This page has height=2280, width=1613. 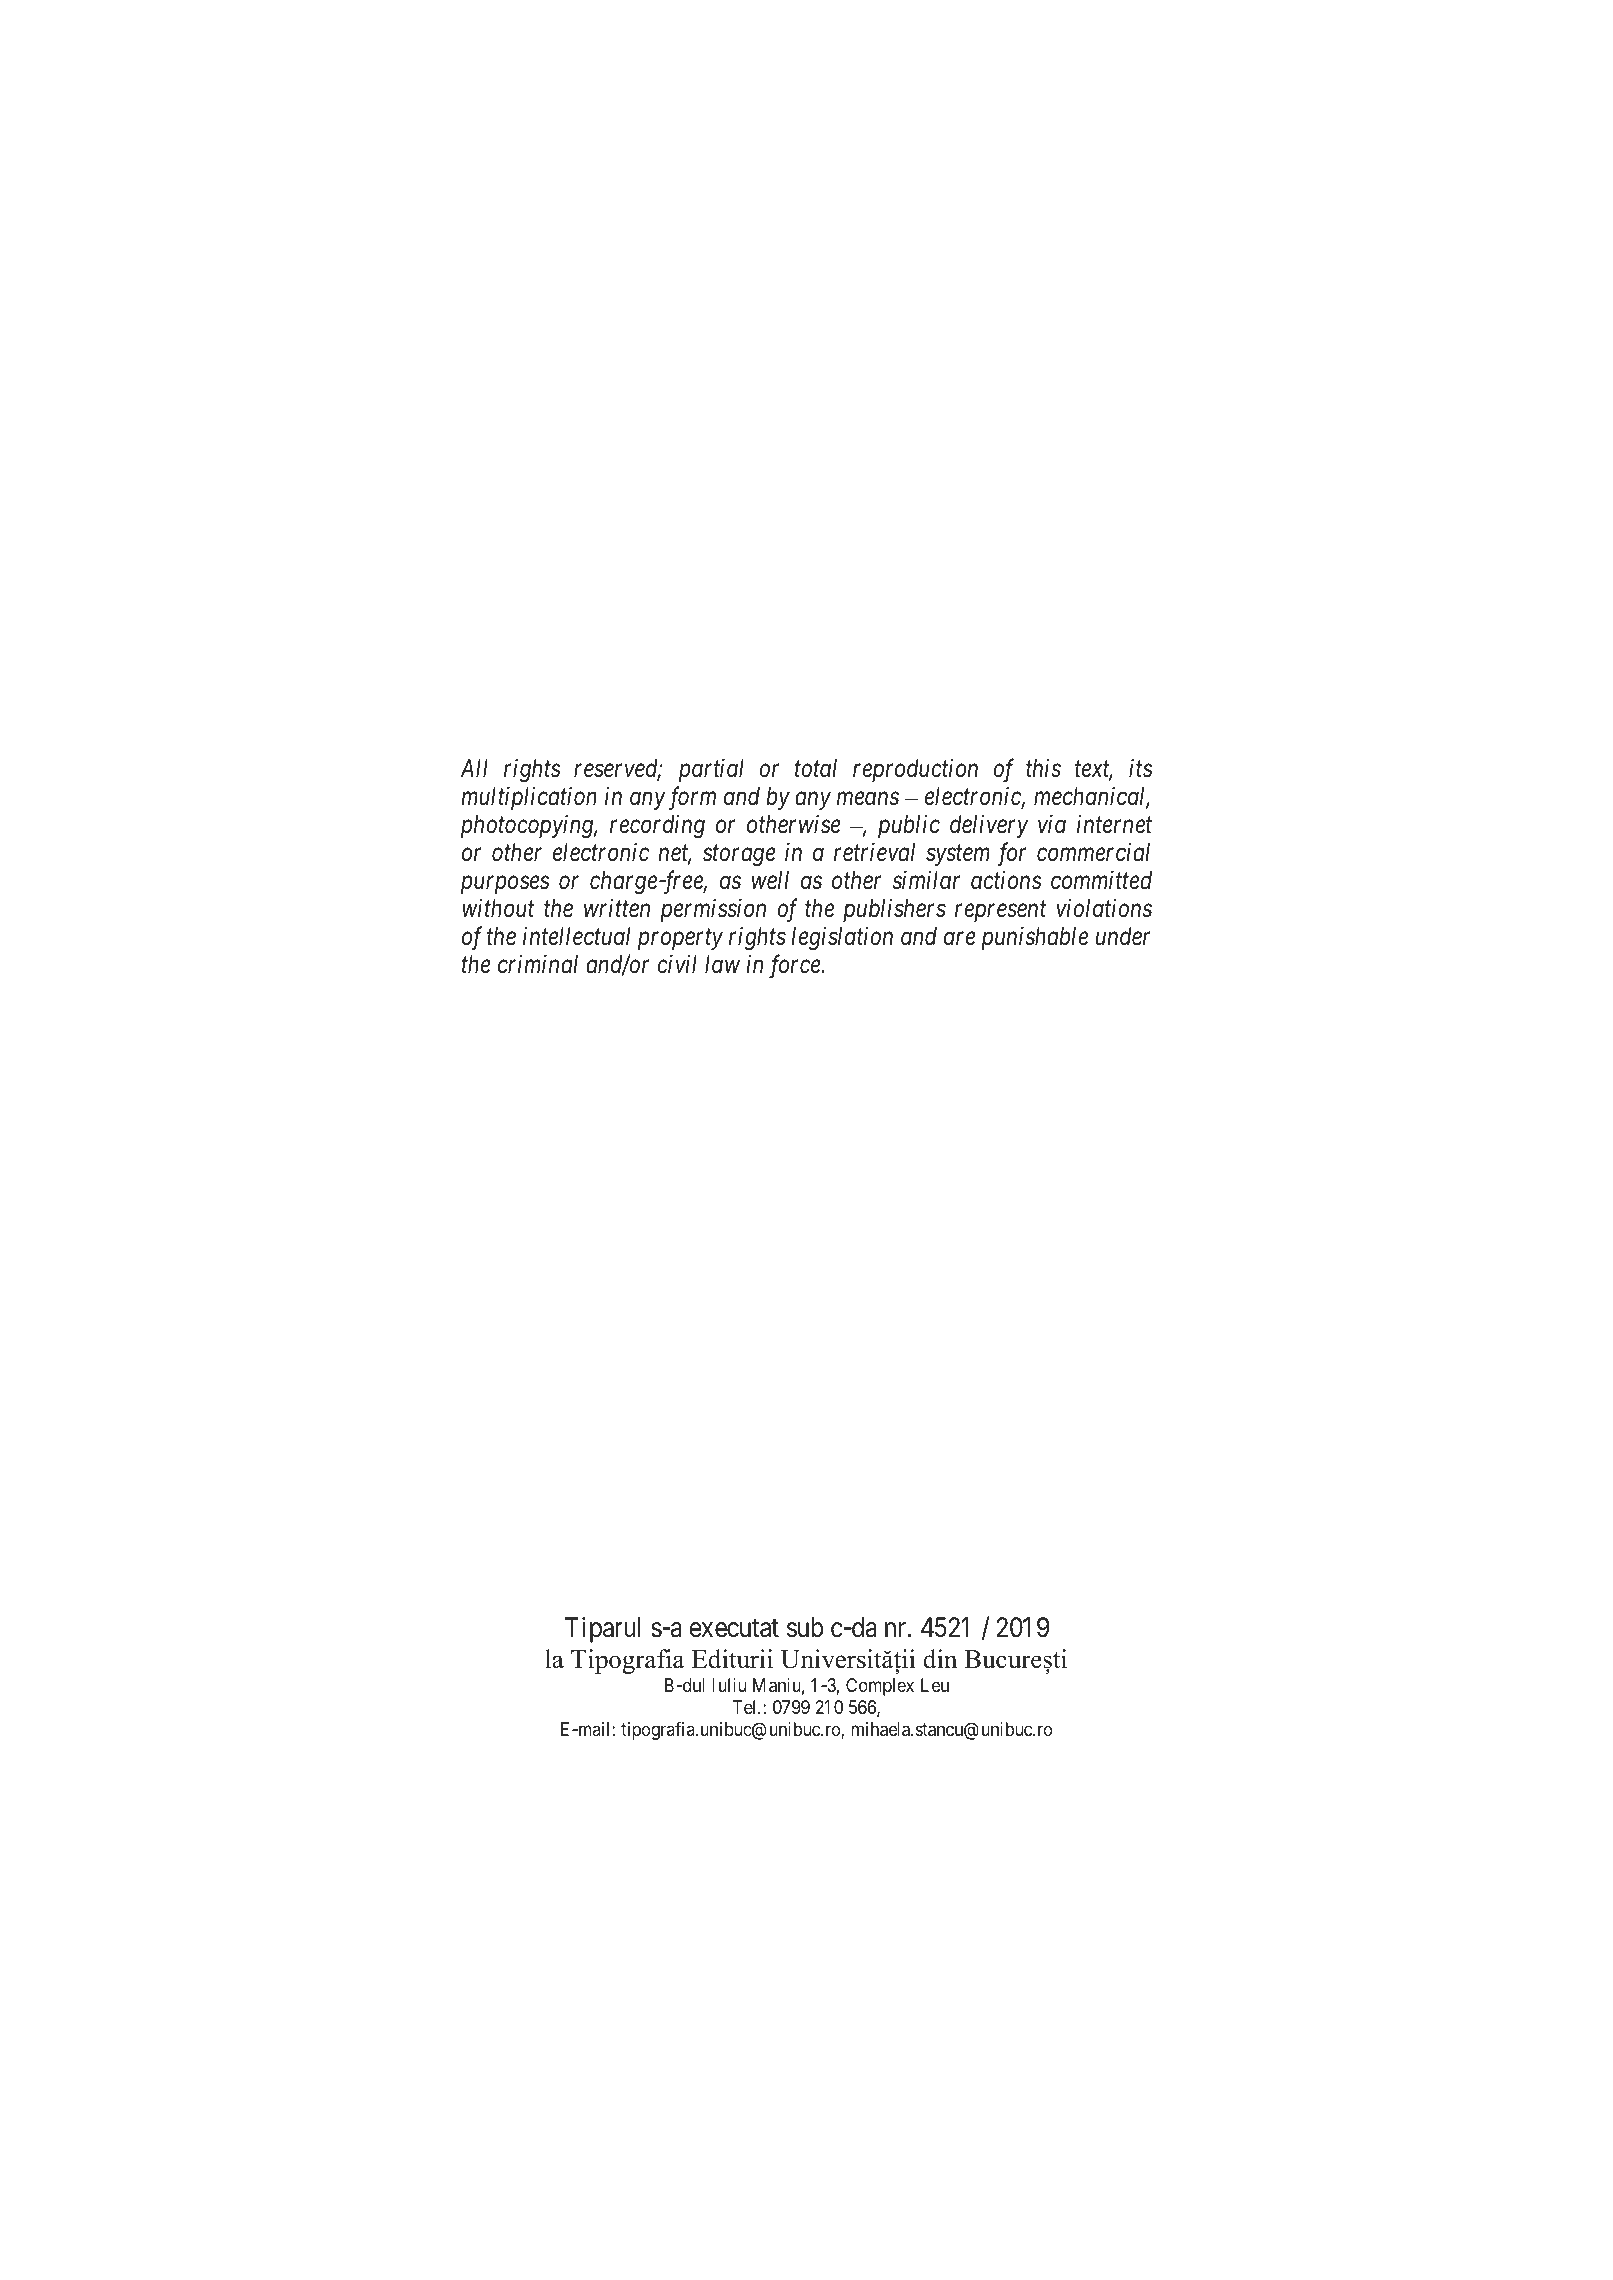 I want to click on punishable, so click(x=1034, y=938).
